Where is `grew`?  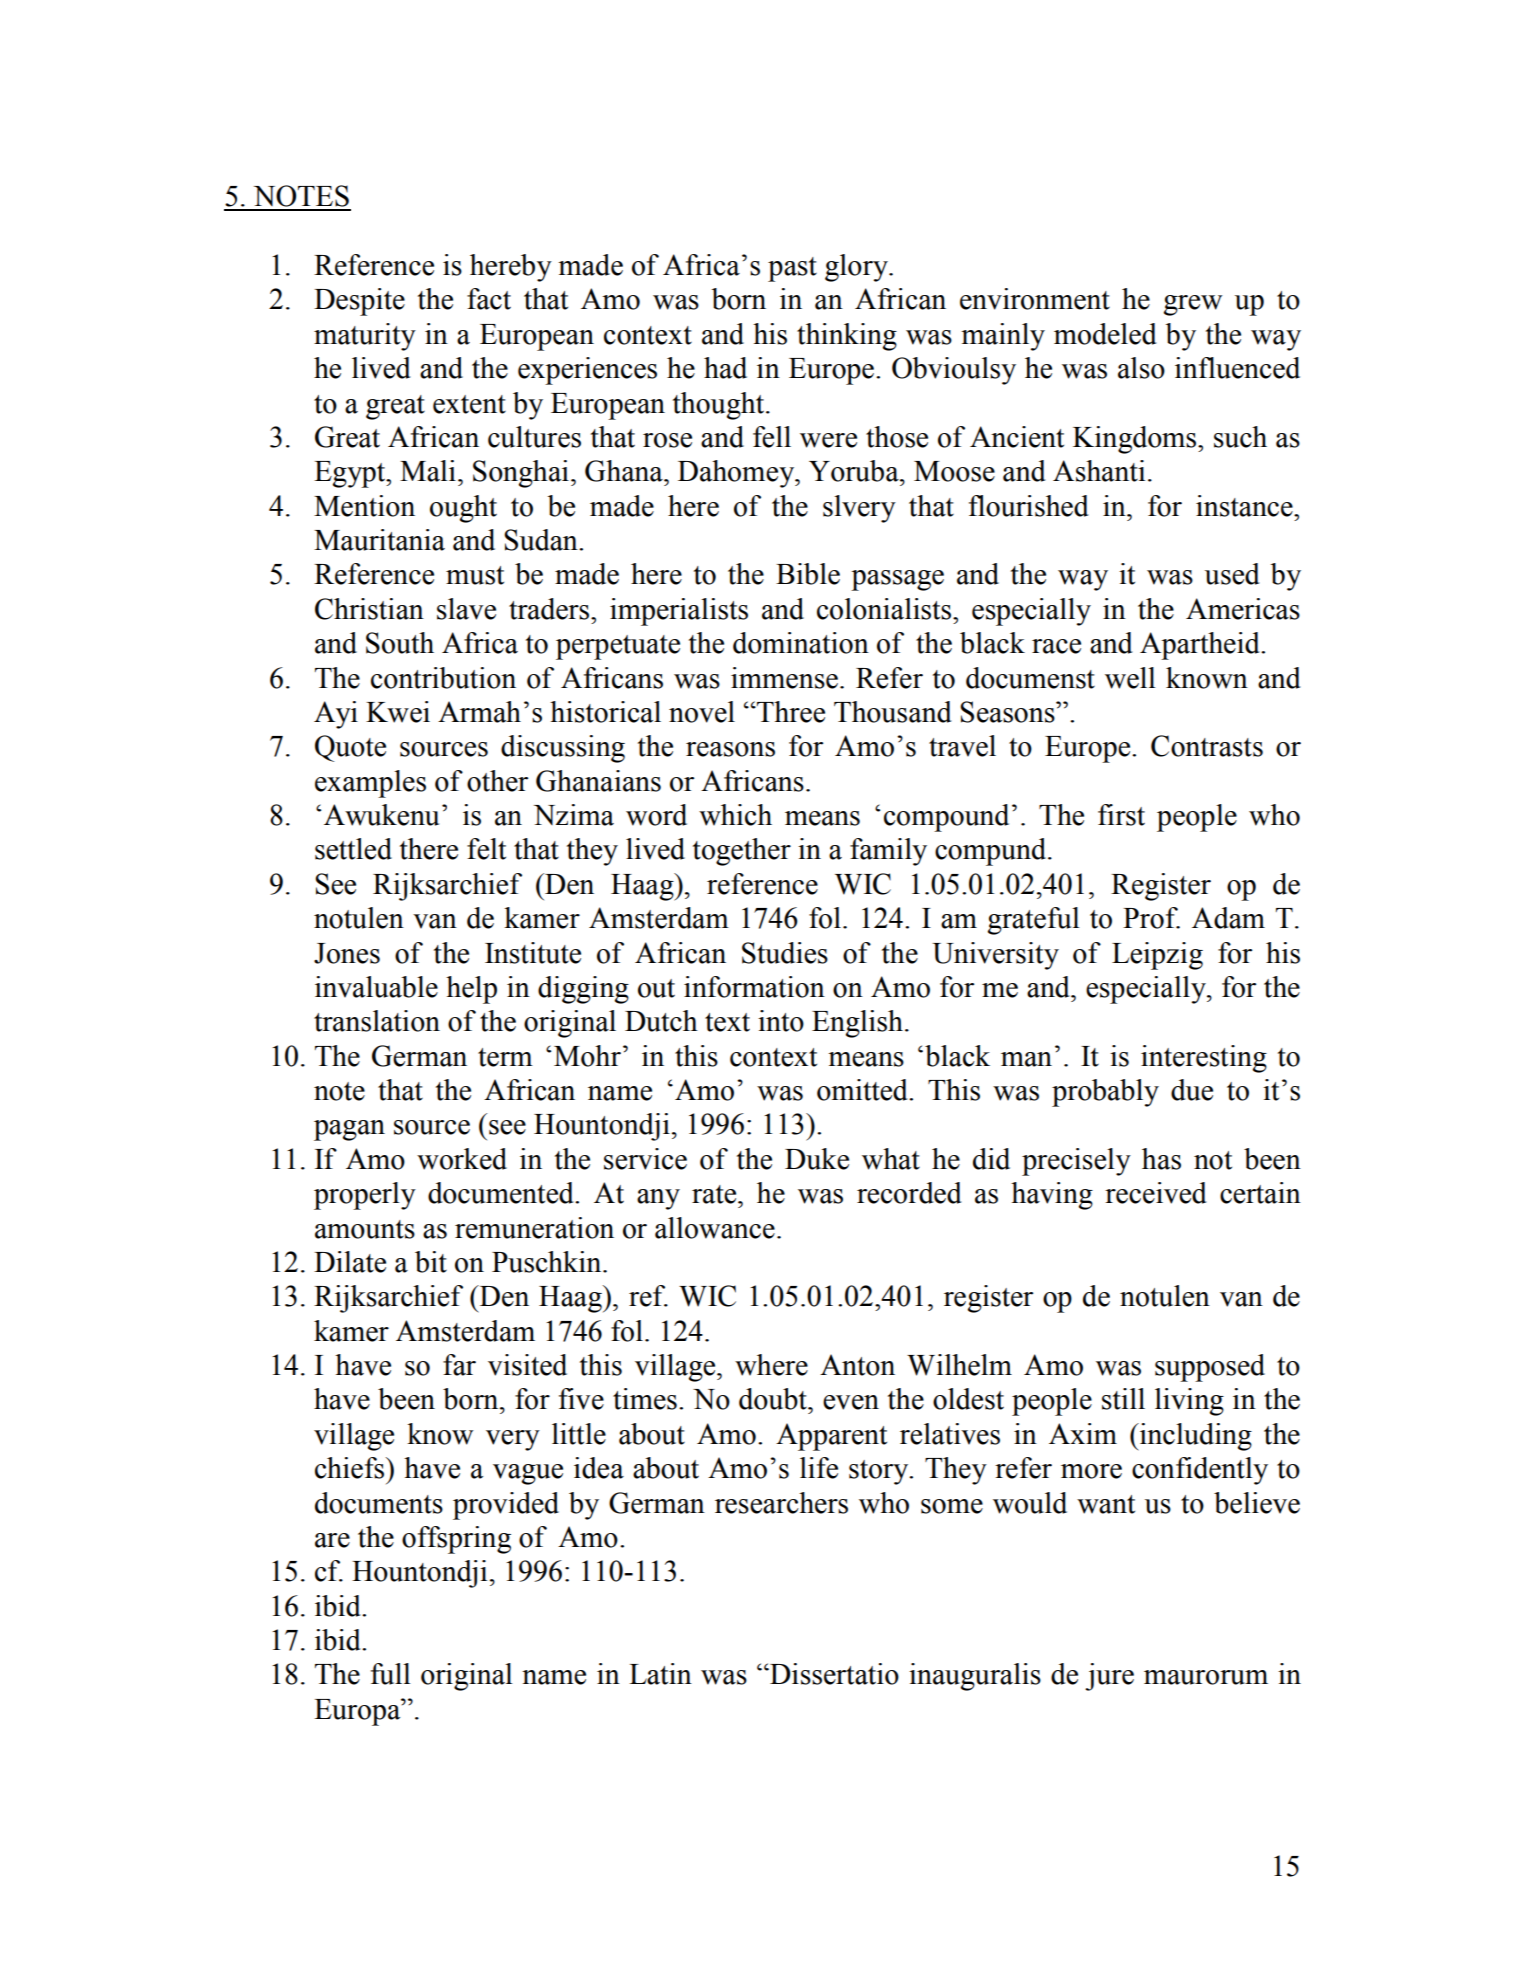 grew is located at coordinates (1193, 305).
